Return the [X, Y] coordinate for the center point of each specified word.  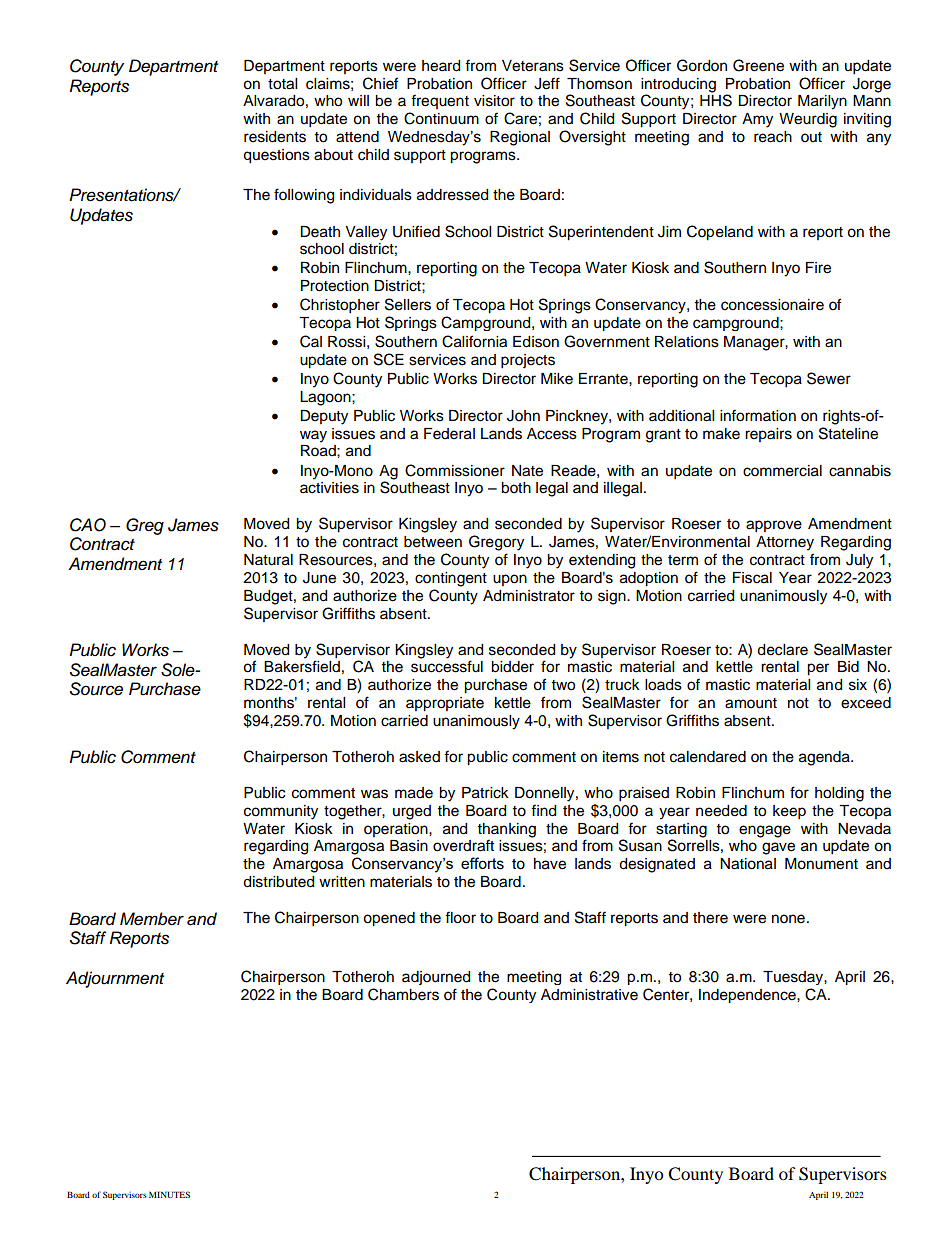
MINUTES [169, 1194]
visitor [494, 101]
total [282, 84]
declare [782, 650]
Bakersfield [302, 666]
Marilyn [822, 102]
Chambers [403, 994]
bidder [512, 667]
